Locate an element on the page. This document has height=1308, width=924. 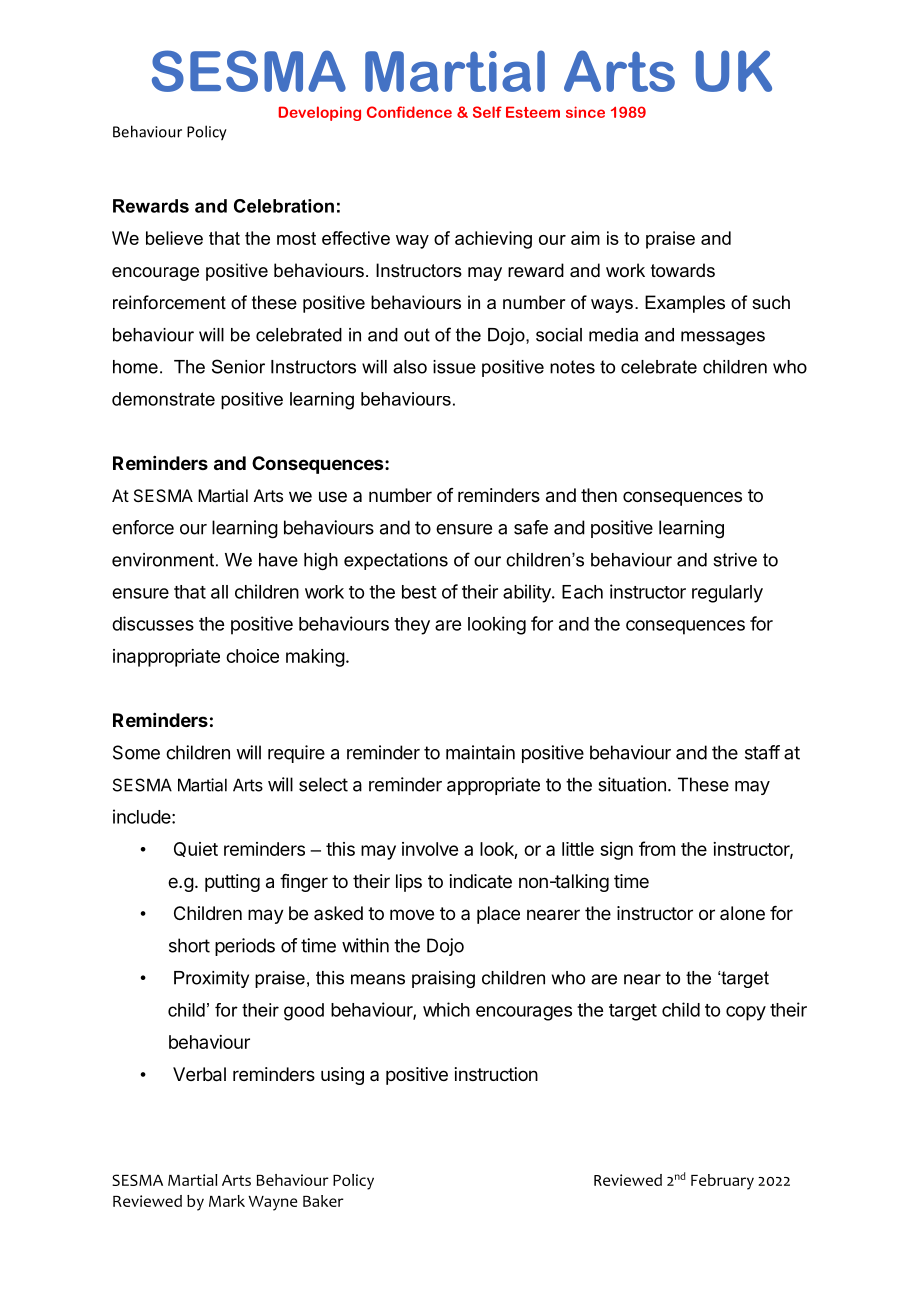
Self is located at coordinates (487, 112).
